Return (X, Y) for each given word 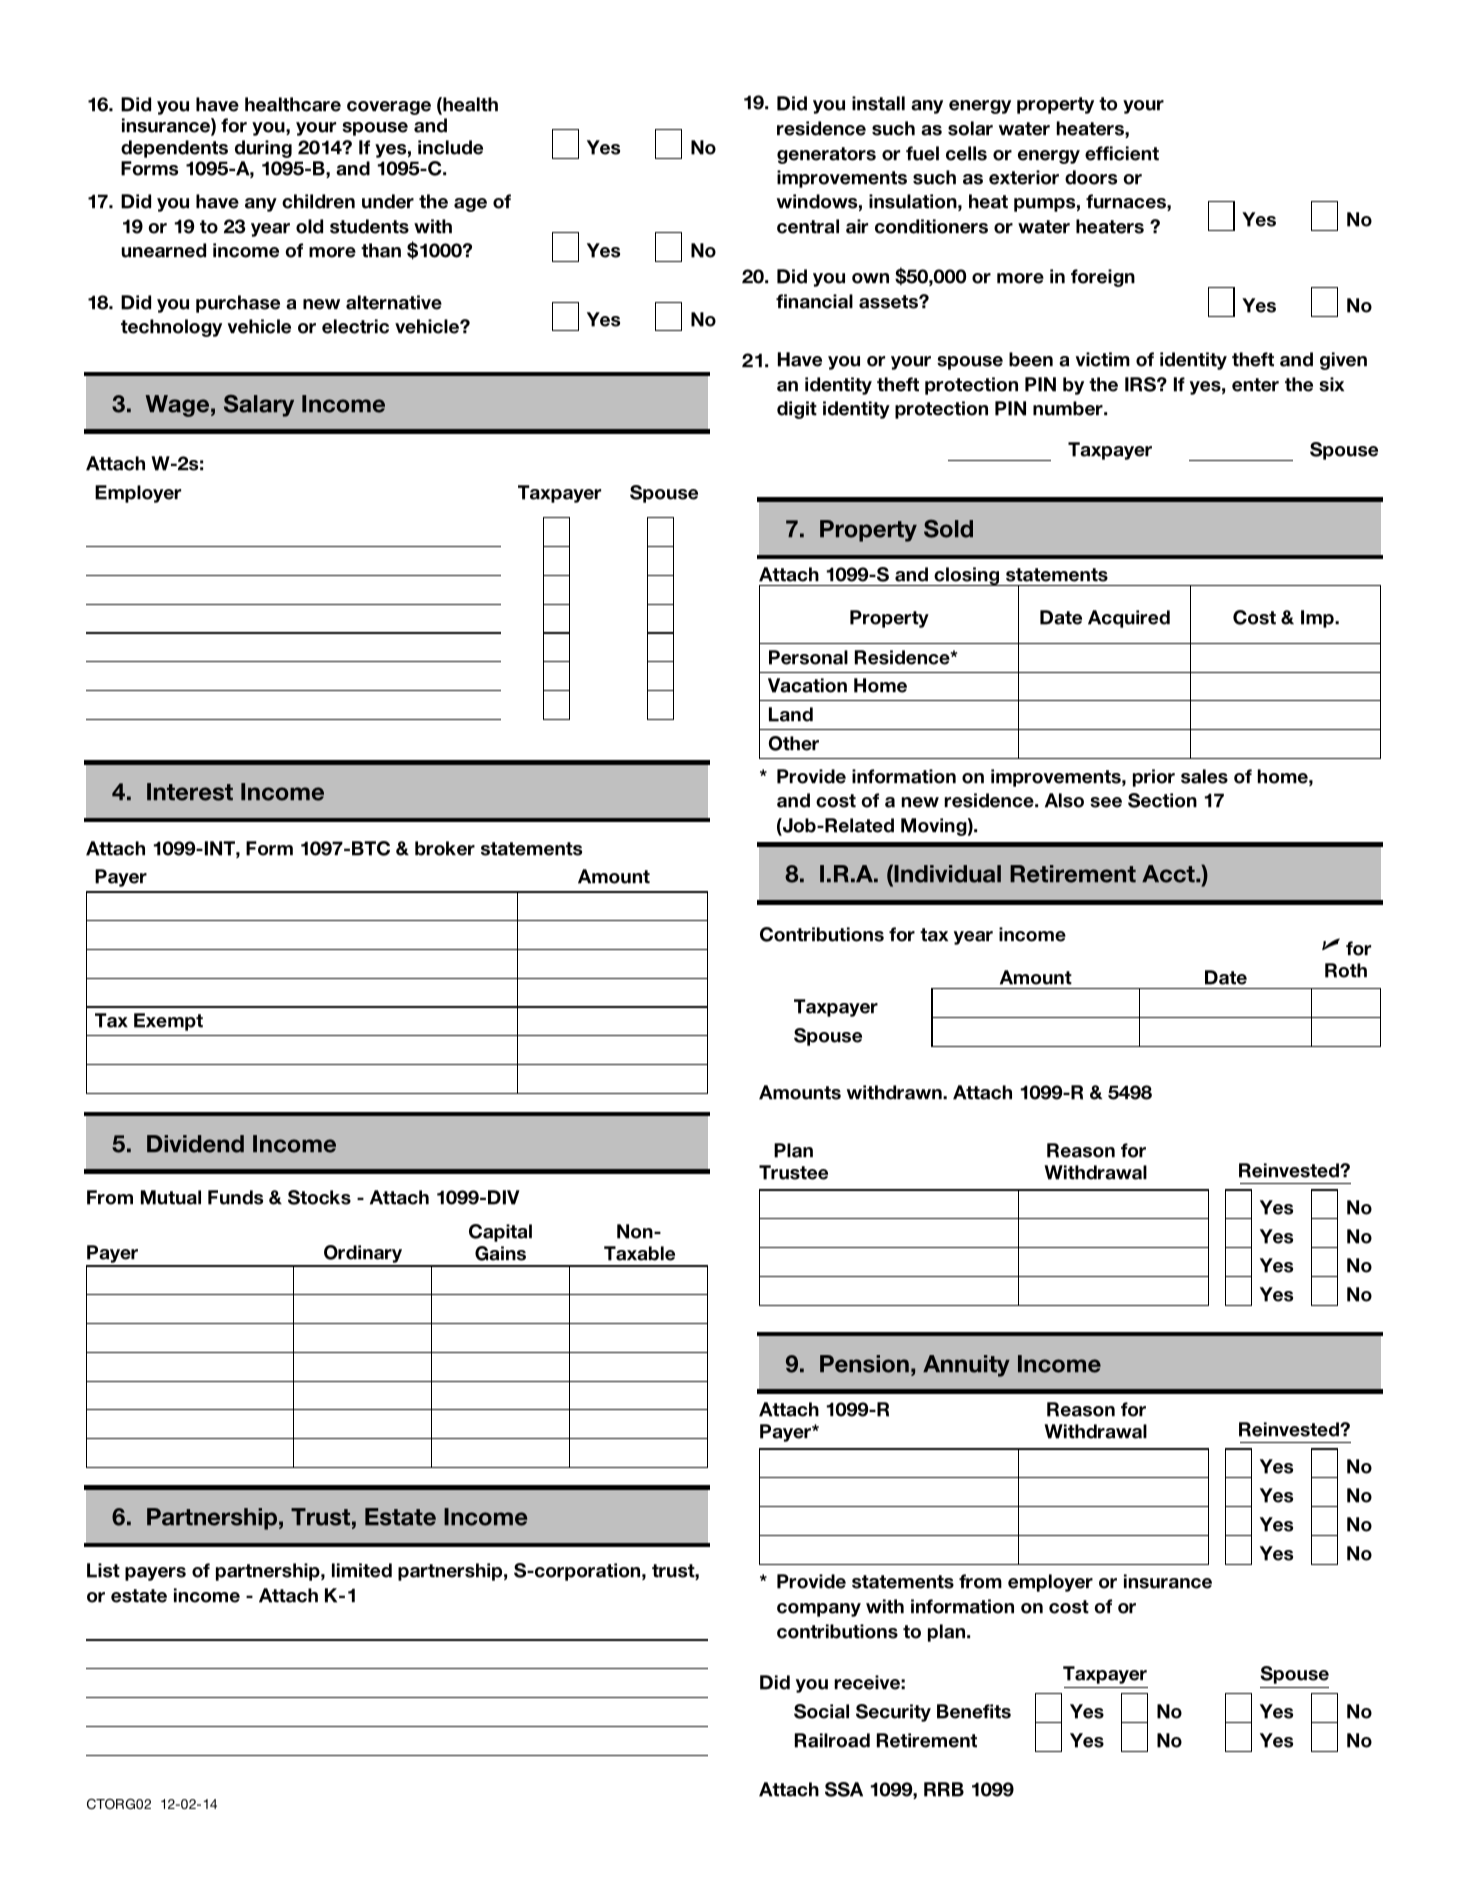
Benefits (974, 1711)
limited (362, 1570)
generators (826, 155)
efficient (1122, 153)
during (263, 149)
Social (821, 1711)
